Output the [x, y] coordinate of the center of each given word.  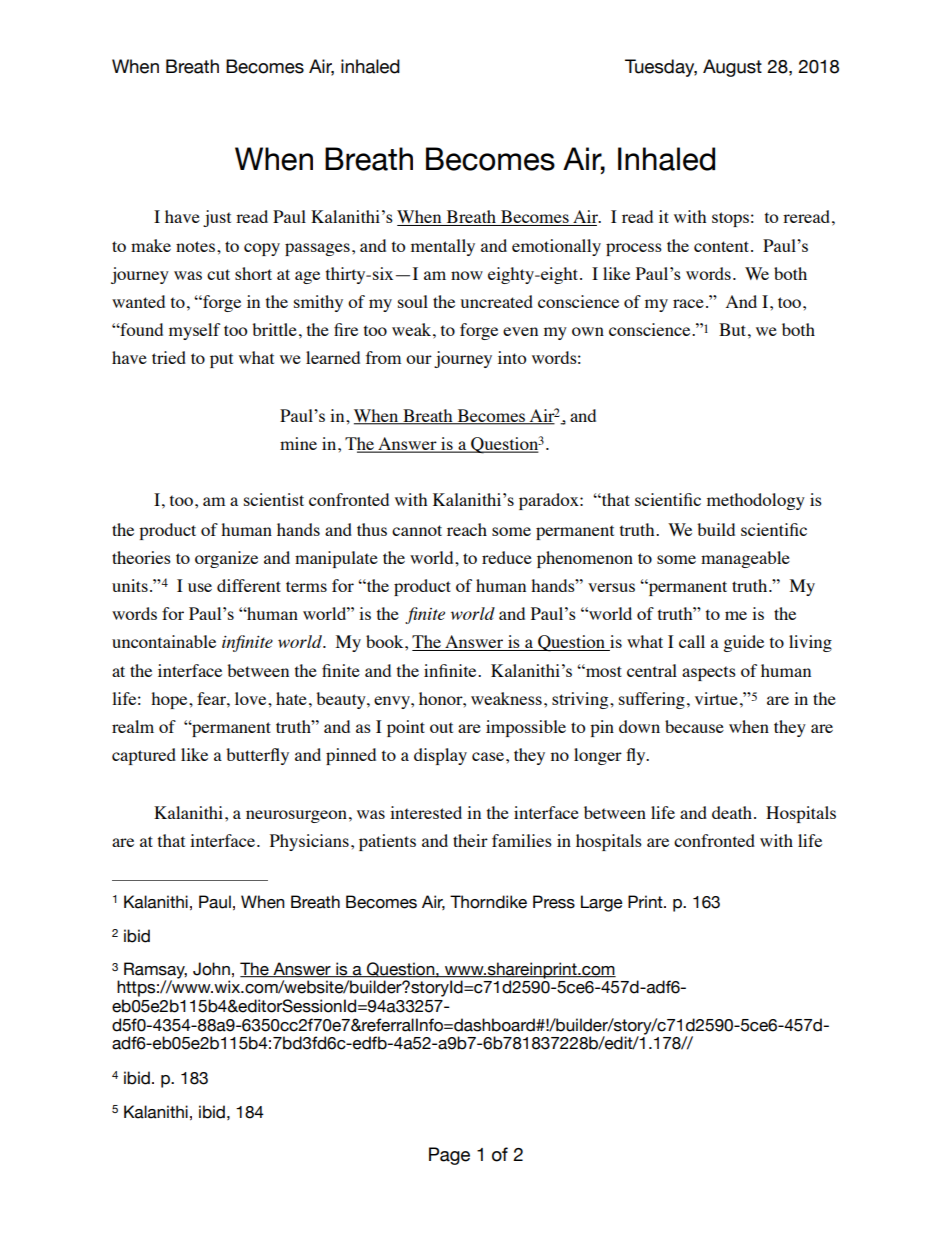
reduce [507, 557]
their [470, 840]
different [249, 585]
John [211, 969]
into [512, 357]
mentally [443, 247]
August [732, 68]
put [221, 360]
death [733, 812]
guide [743, 643]
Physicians [309, 842]
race [688, 303]
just [217, 218]
